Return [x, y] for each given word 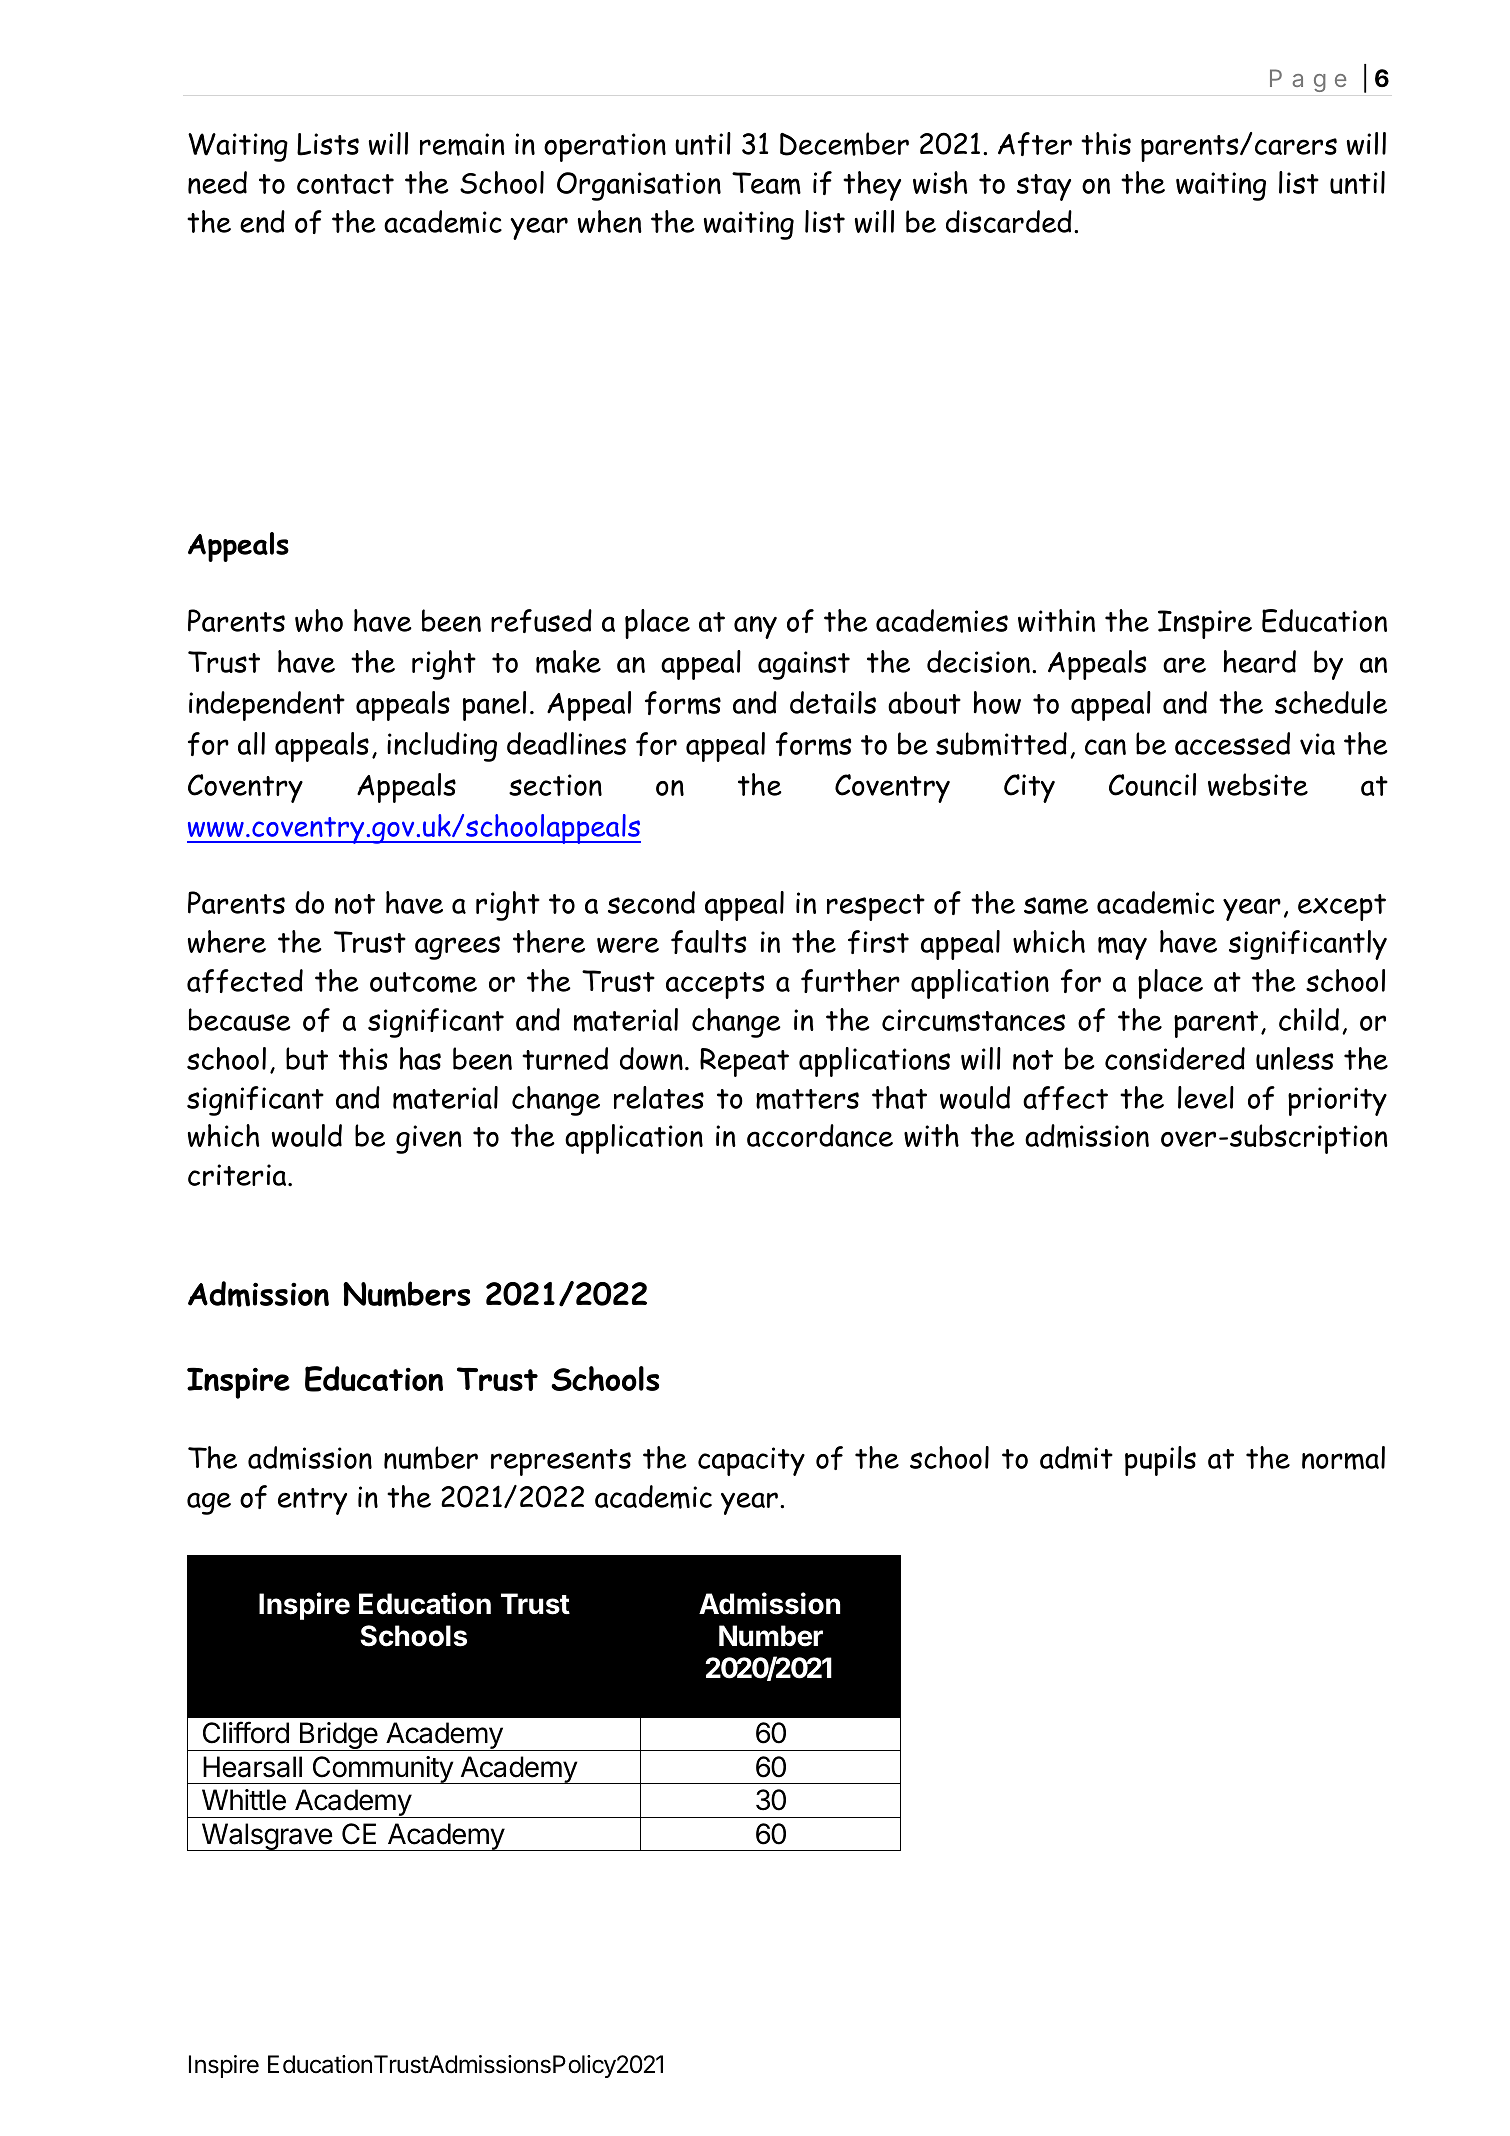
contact [345, 184]
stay [1044, 187]
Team [766, 183]
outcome [423, 982]
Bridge [338, 1736]
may [1122, 948]
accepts [715, 985]
